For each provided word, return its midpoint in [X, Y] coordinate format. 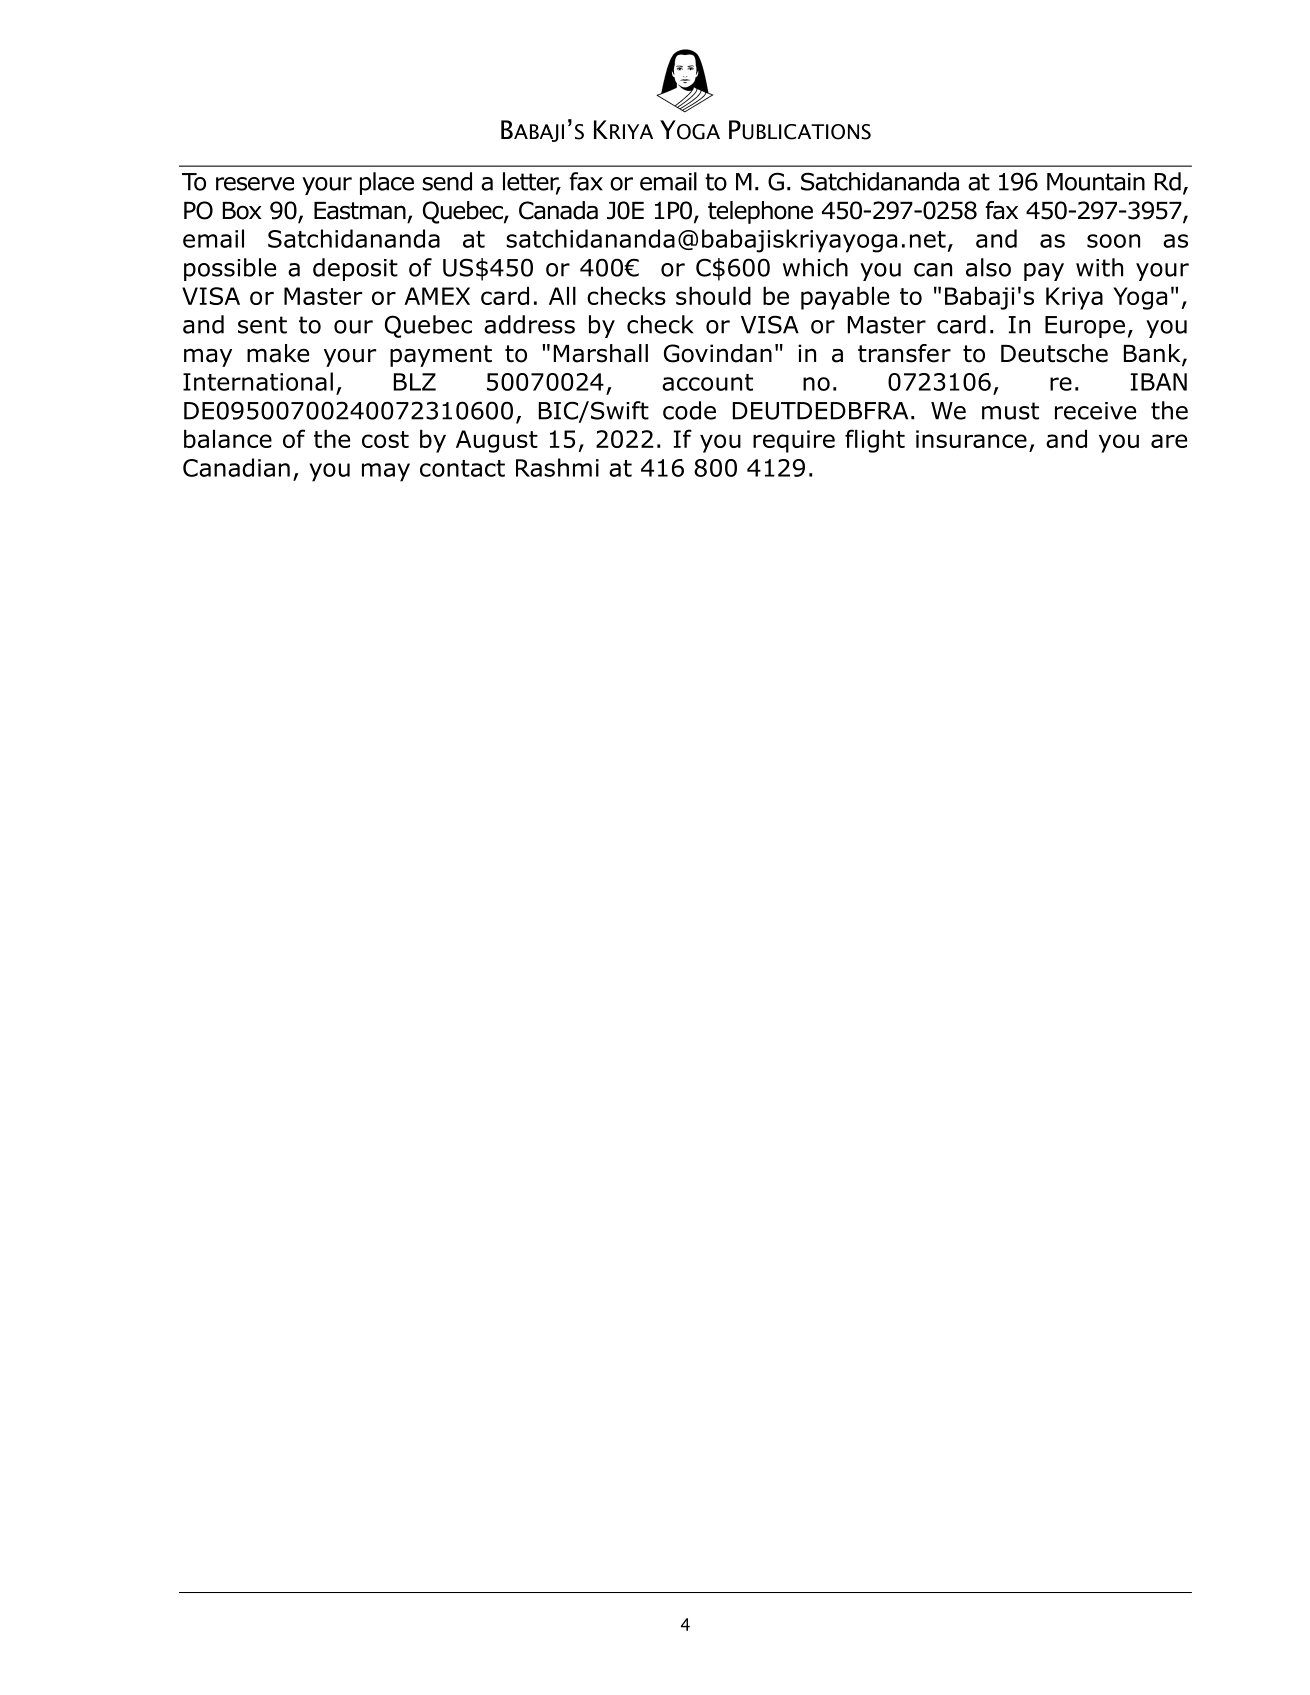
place [387, 183]
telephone [760, 212]
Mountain [1096, 182]
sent [262, 325]
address [529, 324]
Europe [1085, 327]
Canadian [236, 467]
